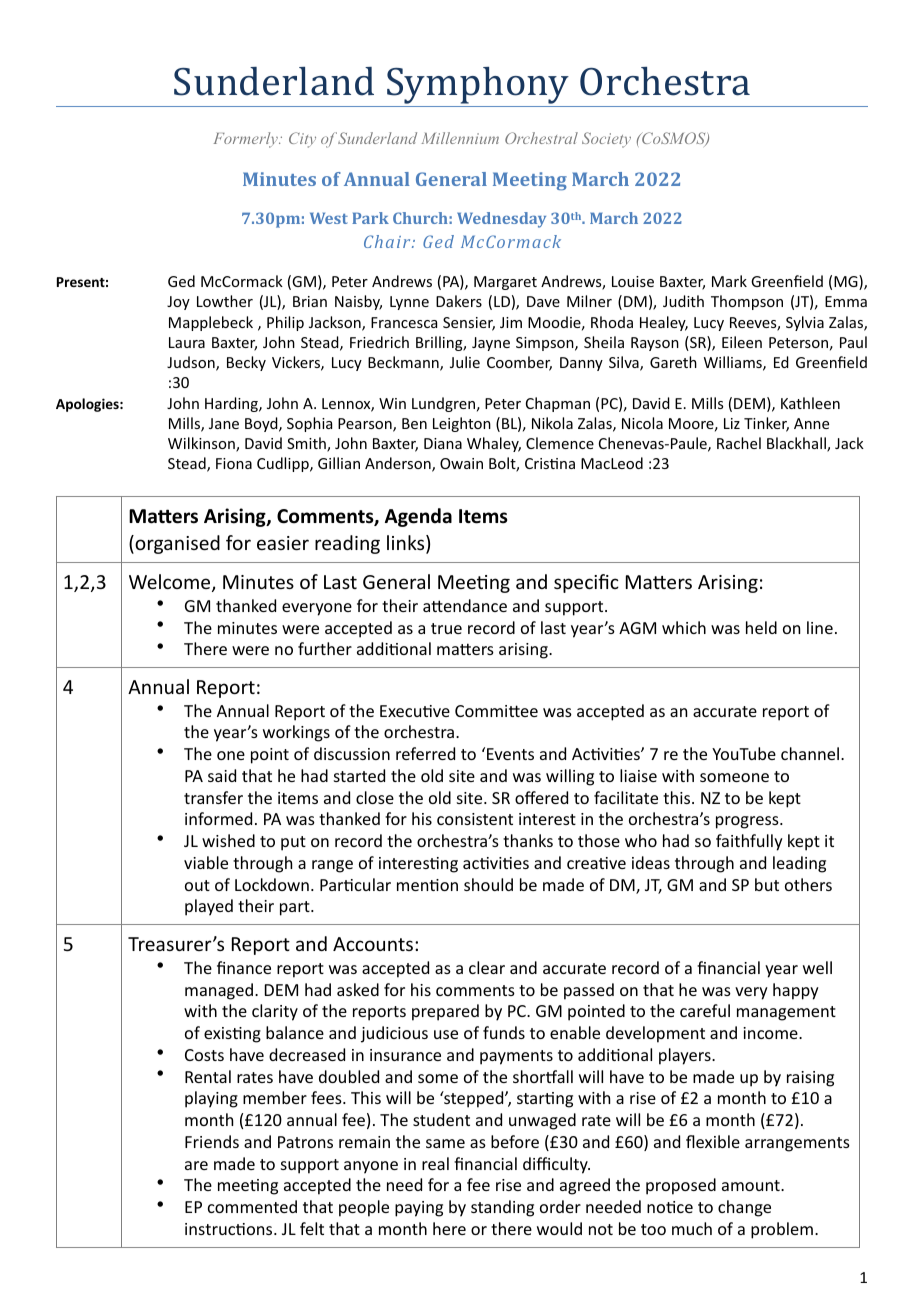  Describe the element at coordinates (796, 991) in the screenshot. I see `happy` at that location.
